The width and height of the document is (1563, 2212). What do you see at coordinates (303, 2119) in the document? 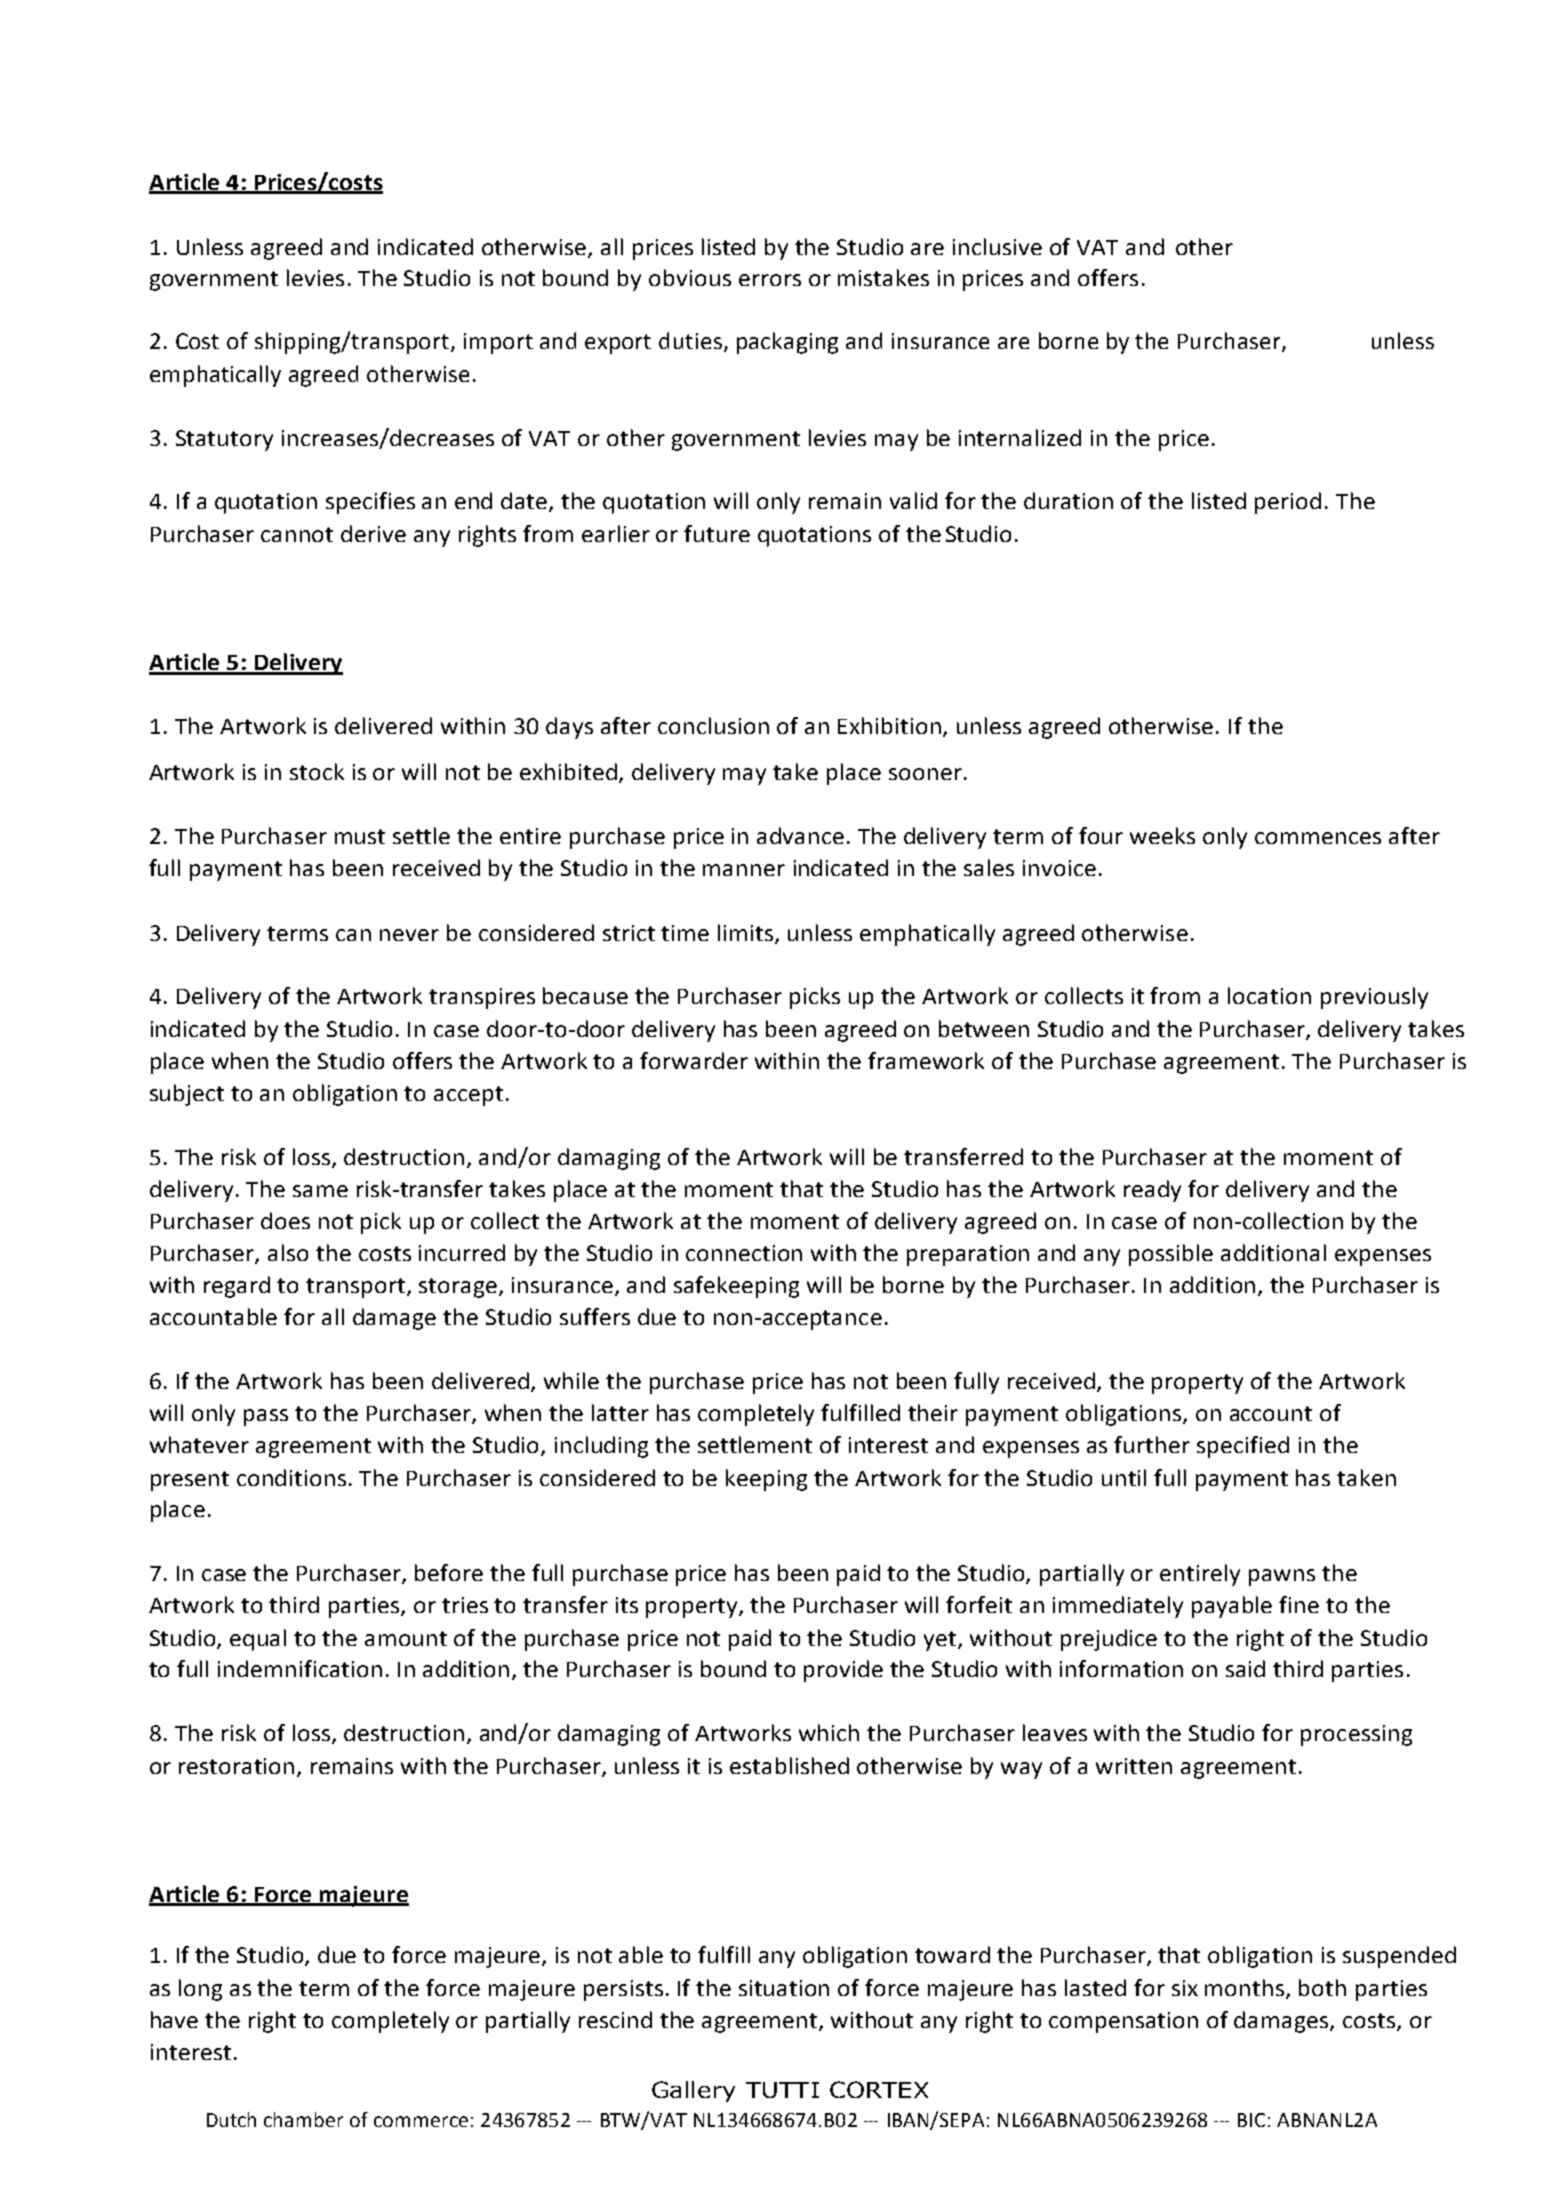
I see `chamber` at bounding box center [303, 2119].
